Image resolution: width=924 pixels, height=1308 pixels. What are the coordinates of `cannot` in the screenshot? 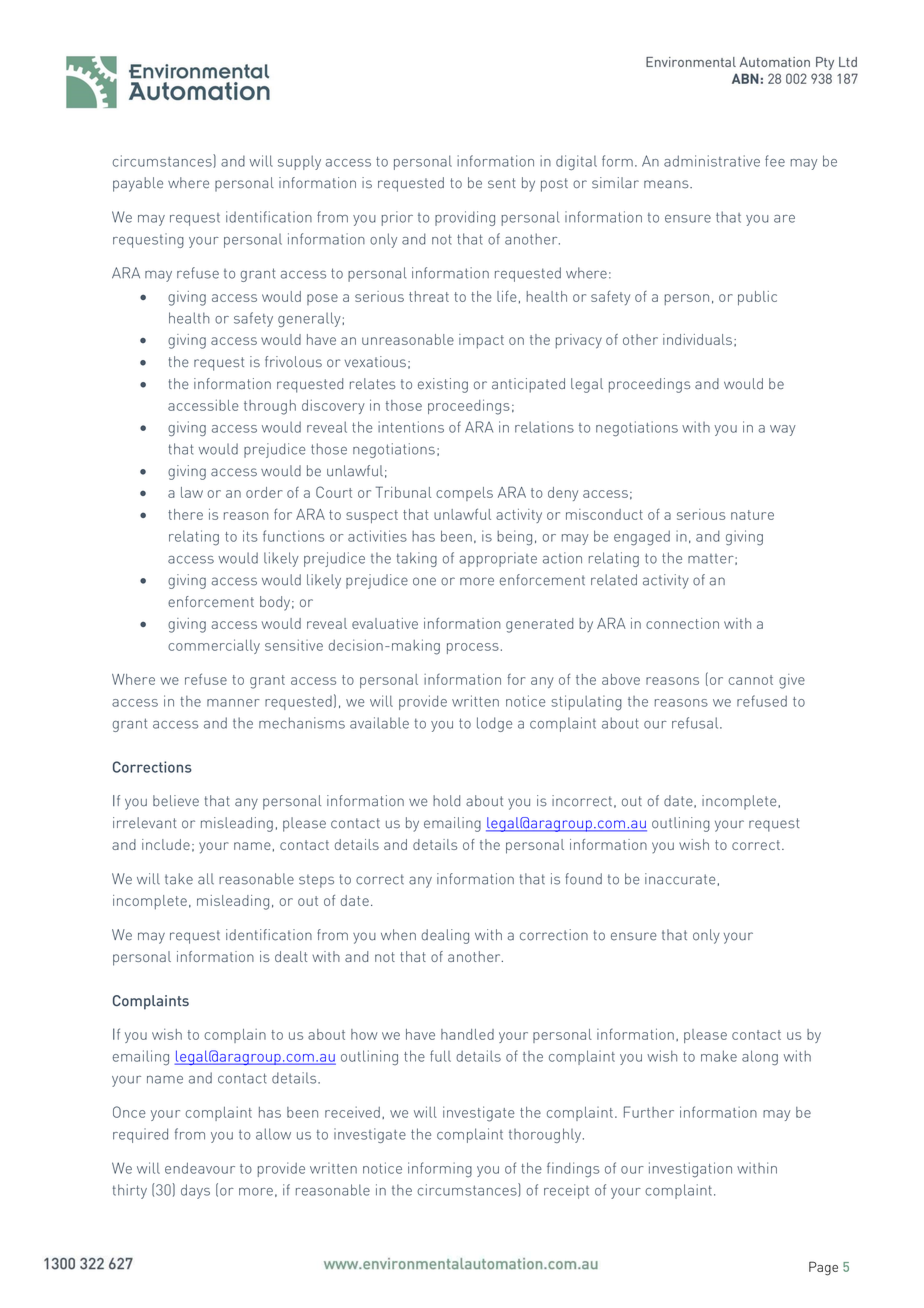 It's located at (751, 680).
